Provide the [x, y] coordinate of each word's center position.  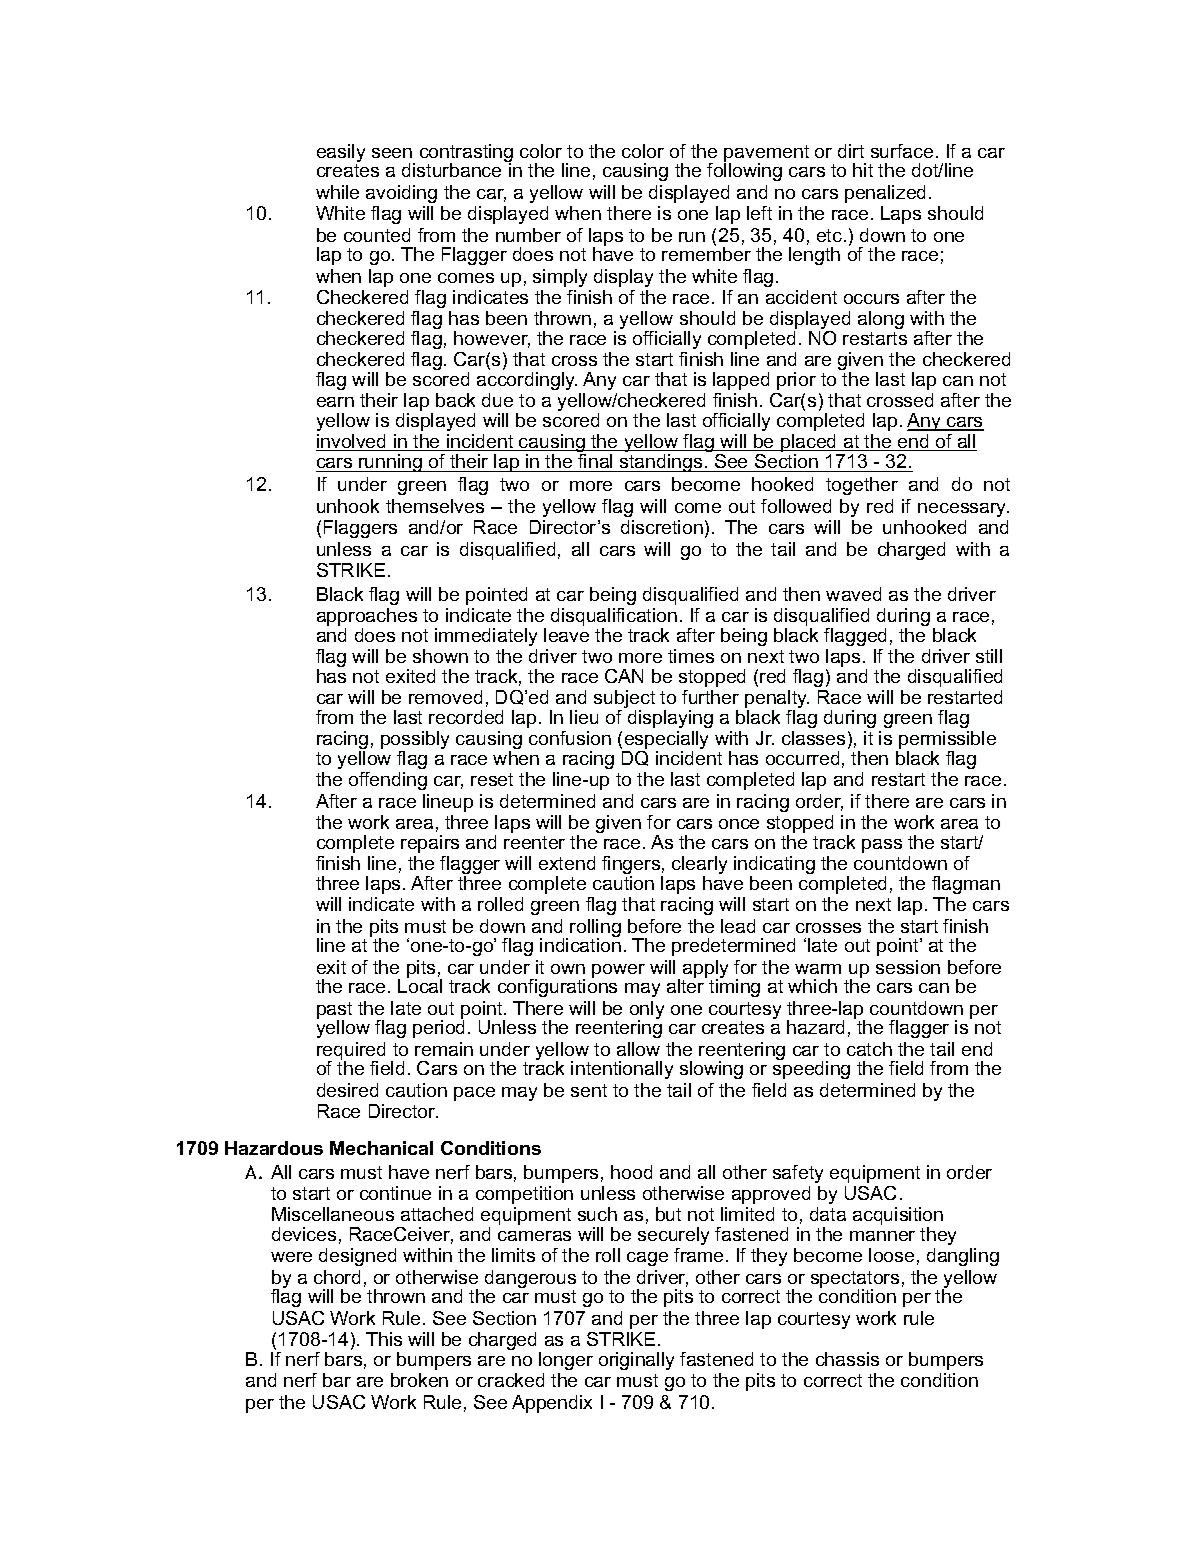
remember [706, 253]
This [384, 1339]
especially [665, 741]
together [862, 486]
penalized [885, 194]
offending [388, 781]
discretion [662, 527]
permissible [946, 741]
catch [869, 1049]
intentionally [622, 1070]
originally [636, 1361]
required [351, 1052]
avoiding [401, 194]
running [391, 463]
